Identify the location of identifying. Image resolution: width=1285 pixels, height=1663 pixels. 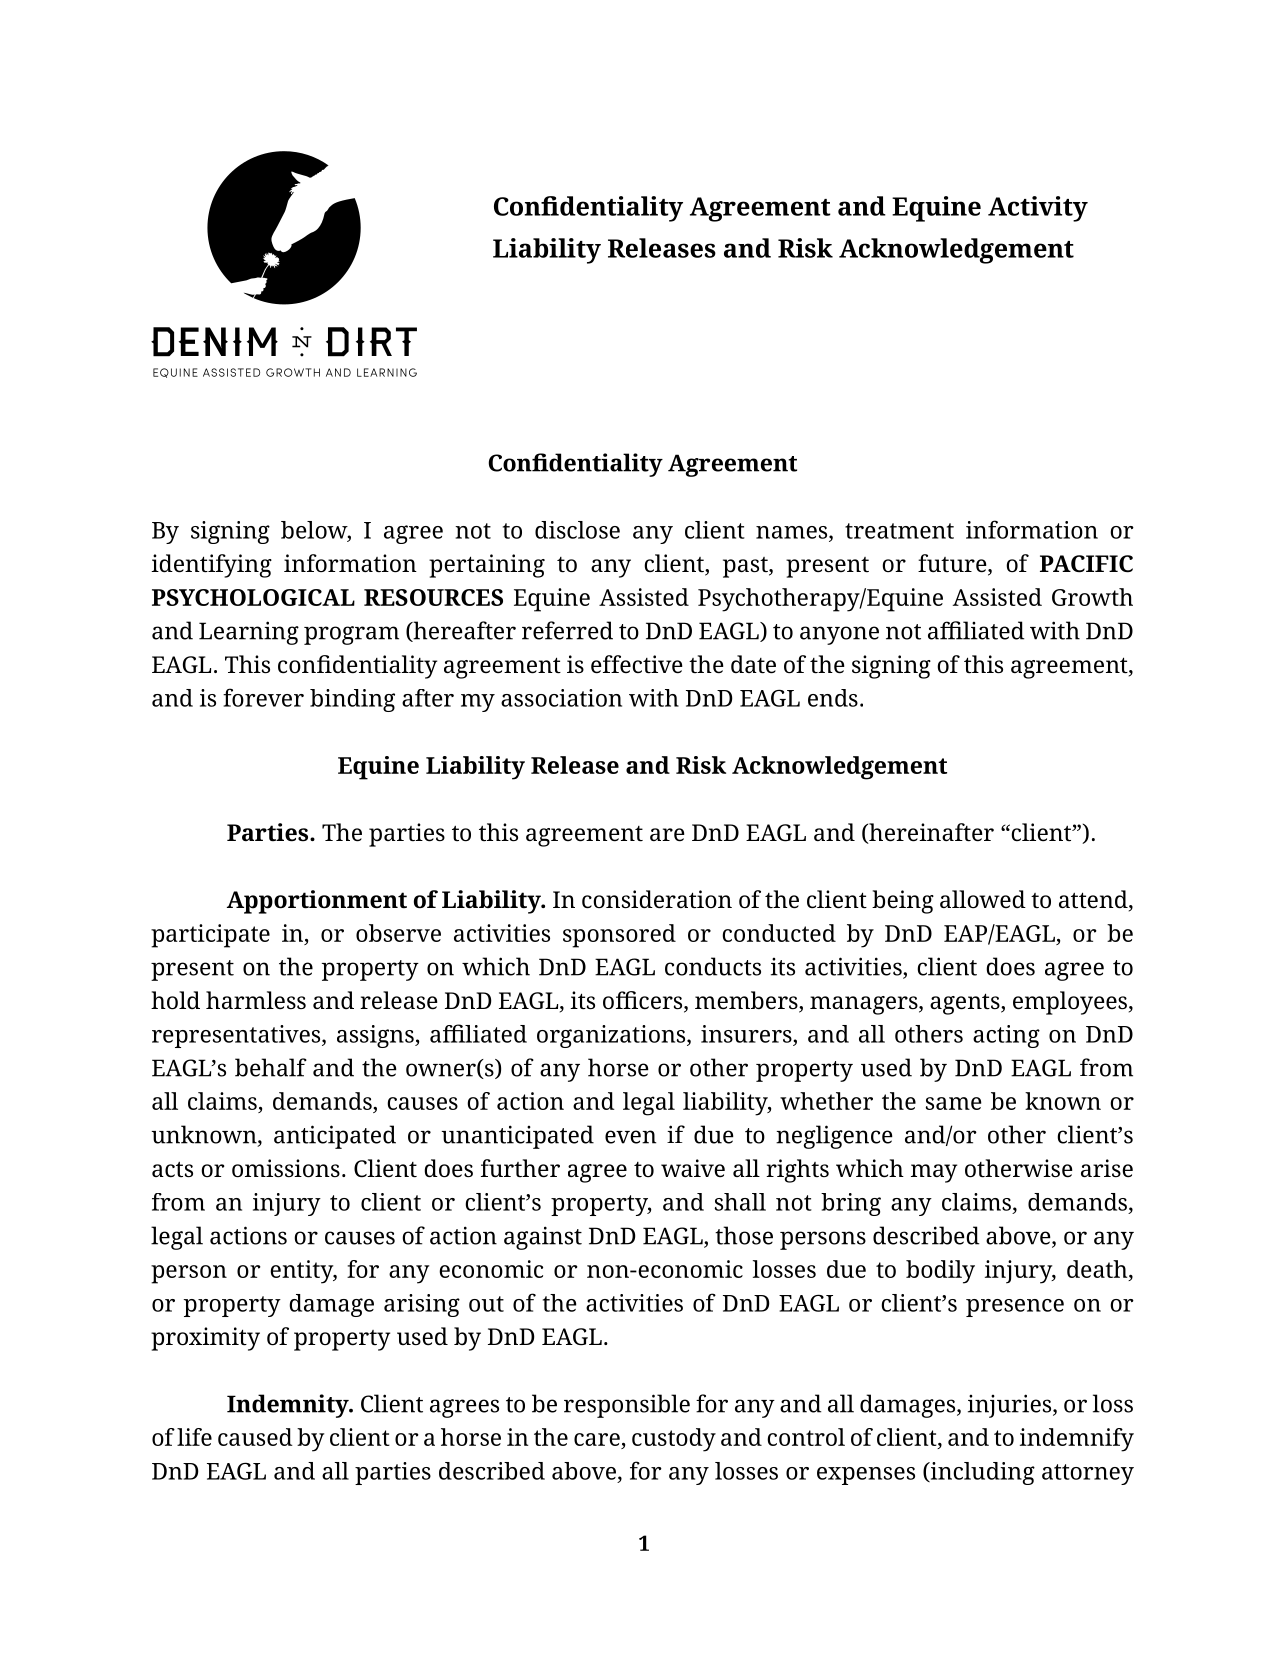
(211, 566).
